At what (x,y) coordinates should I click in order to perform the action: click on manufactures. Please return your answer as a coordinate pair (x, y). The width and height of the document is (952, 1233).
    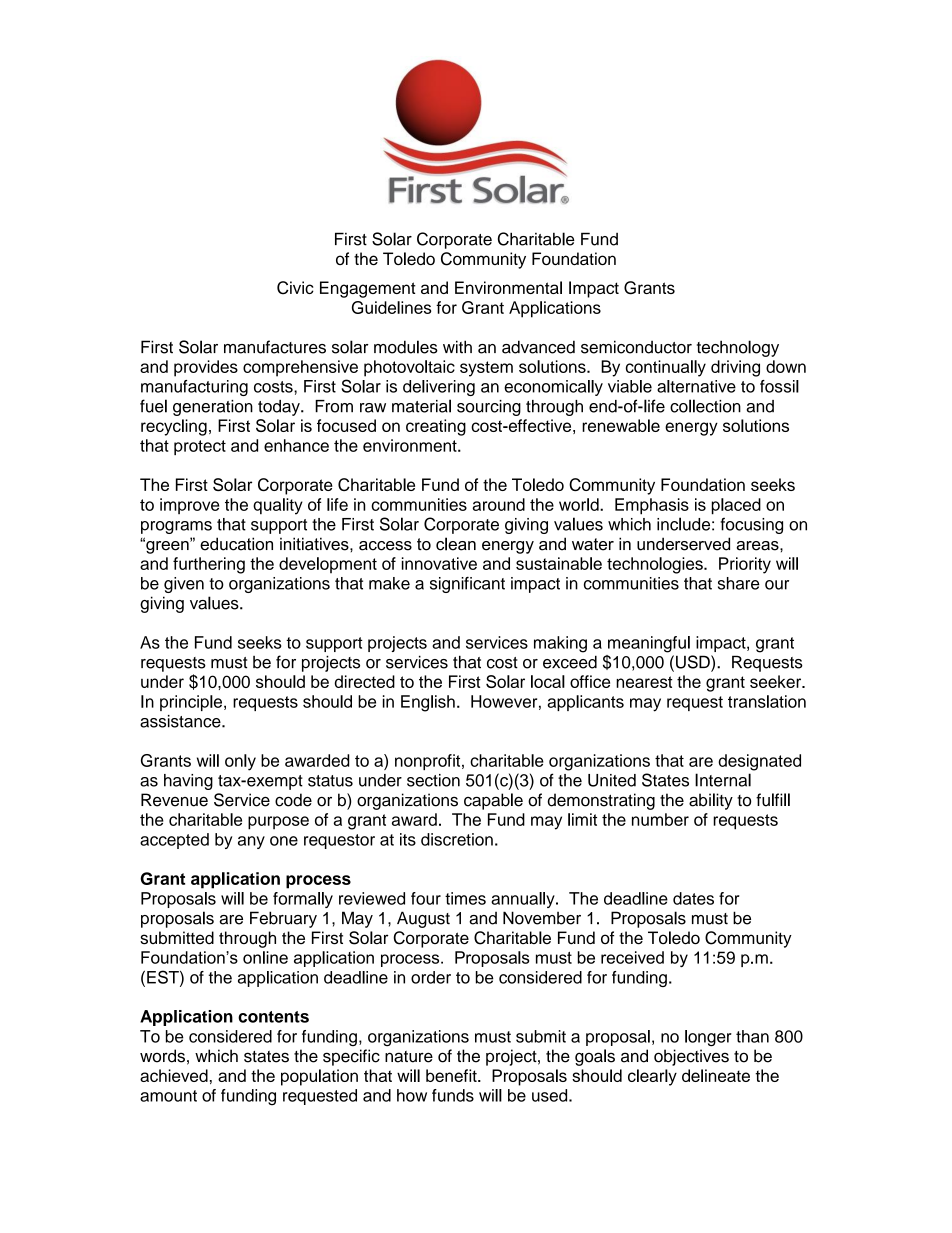
    Looking at the image, I should click on (275, 347).
